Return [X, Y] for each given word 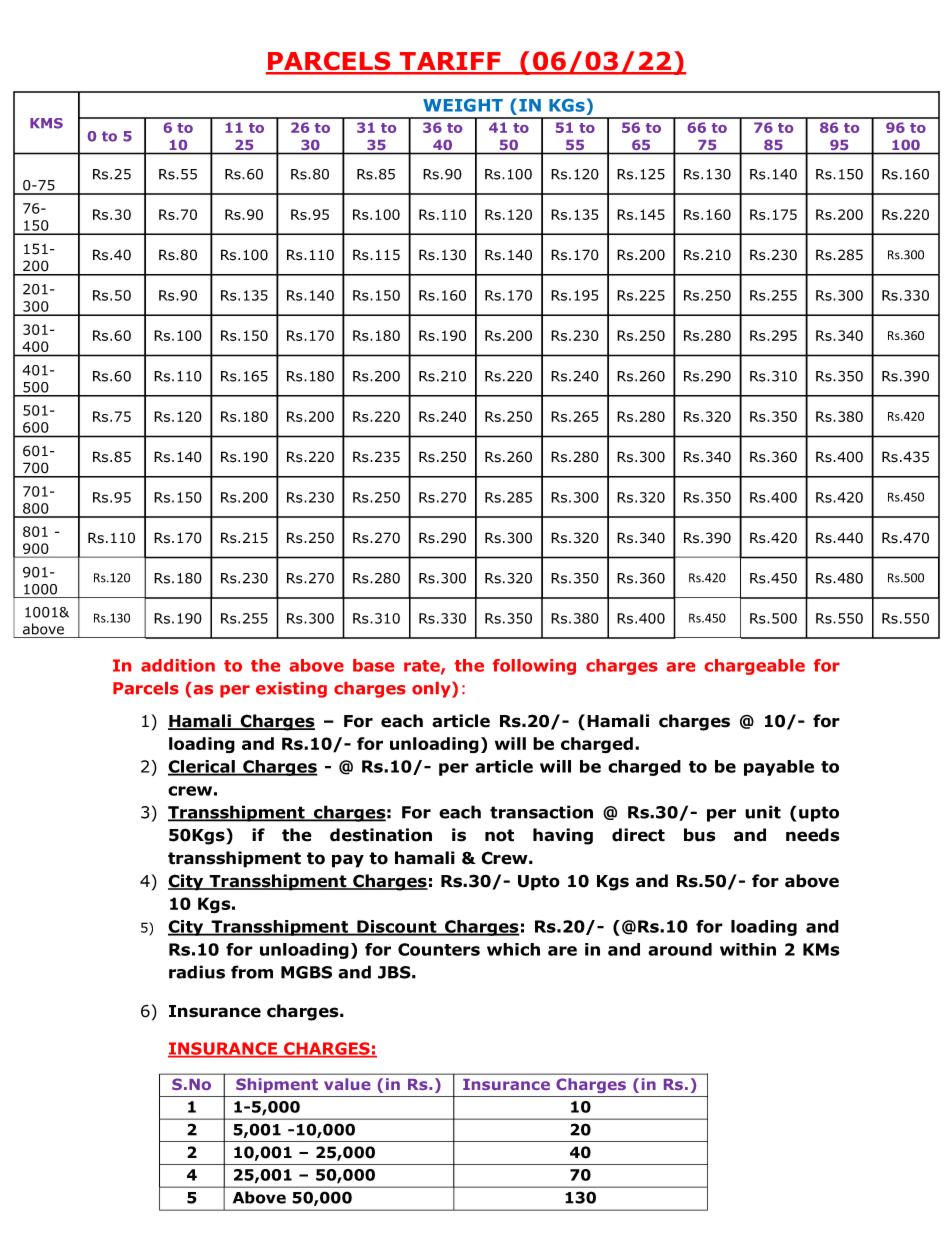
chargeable [755, 667]
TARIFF [450, 62]
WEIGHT [463, 105]
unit [763, 812]
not [499, 835]
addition [178, 665]
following [534, 667]
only [432, 690]
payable [779, 768]
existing [291, 690]
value [347, 1084]
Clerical [202, 767]
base [373, 665]
